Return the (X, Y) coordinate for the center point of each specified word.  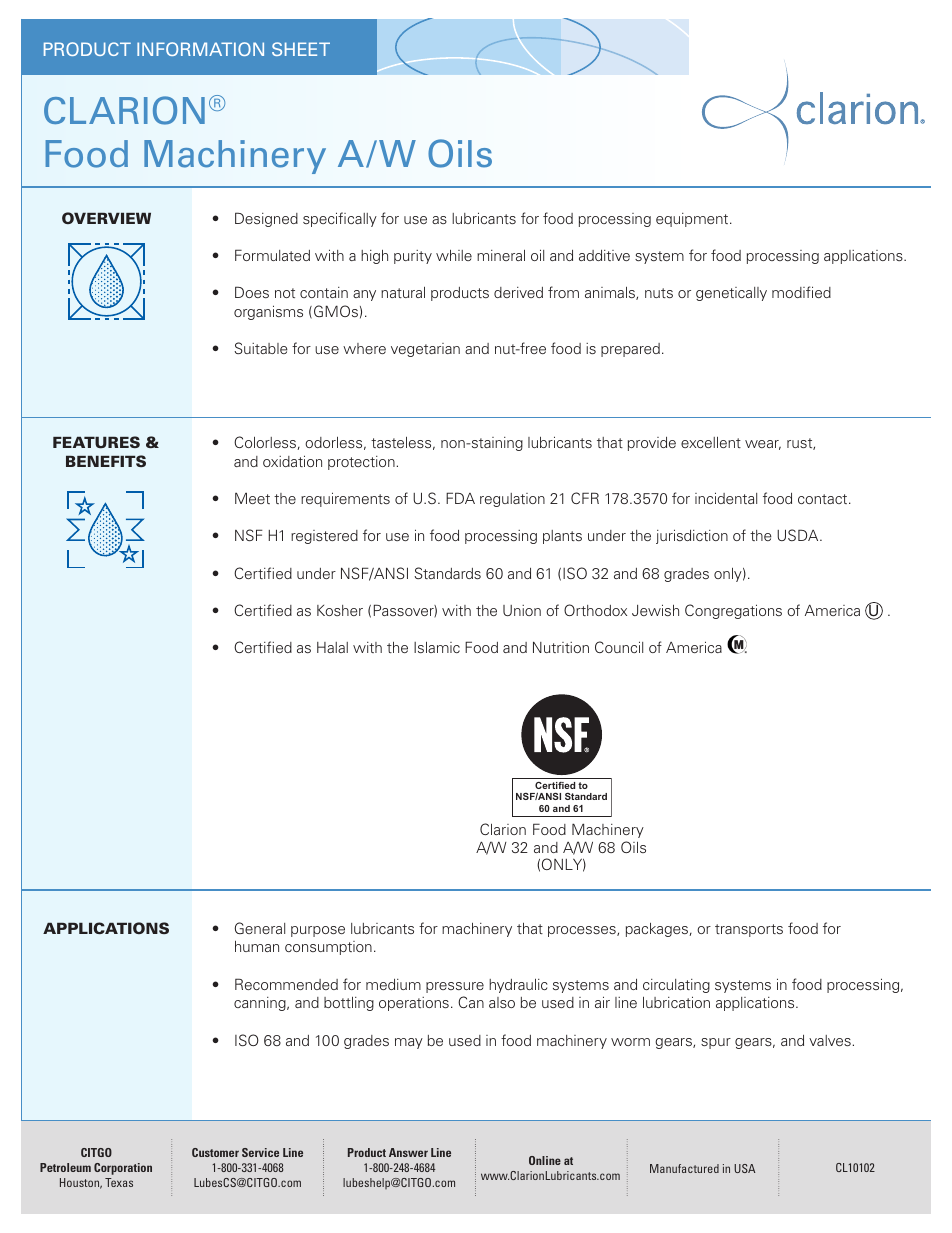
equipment (693, 220)
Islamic (437, 647)
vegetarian (425, 350)
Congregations (733, 611)
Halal (332, 647)
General (260, 928)
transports (749, 930)
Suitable (261, 348)
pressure (455, 987)
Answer (408, 1152)
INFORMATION (200, 49)
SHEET (301, 49)
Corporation (123, 1169)
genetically (731, 294)
